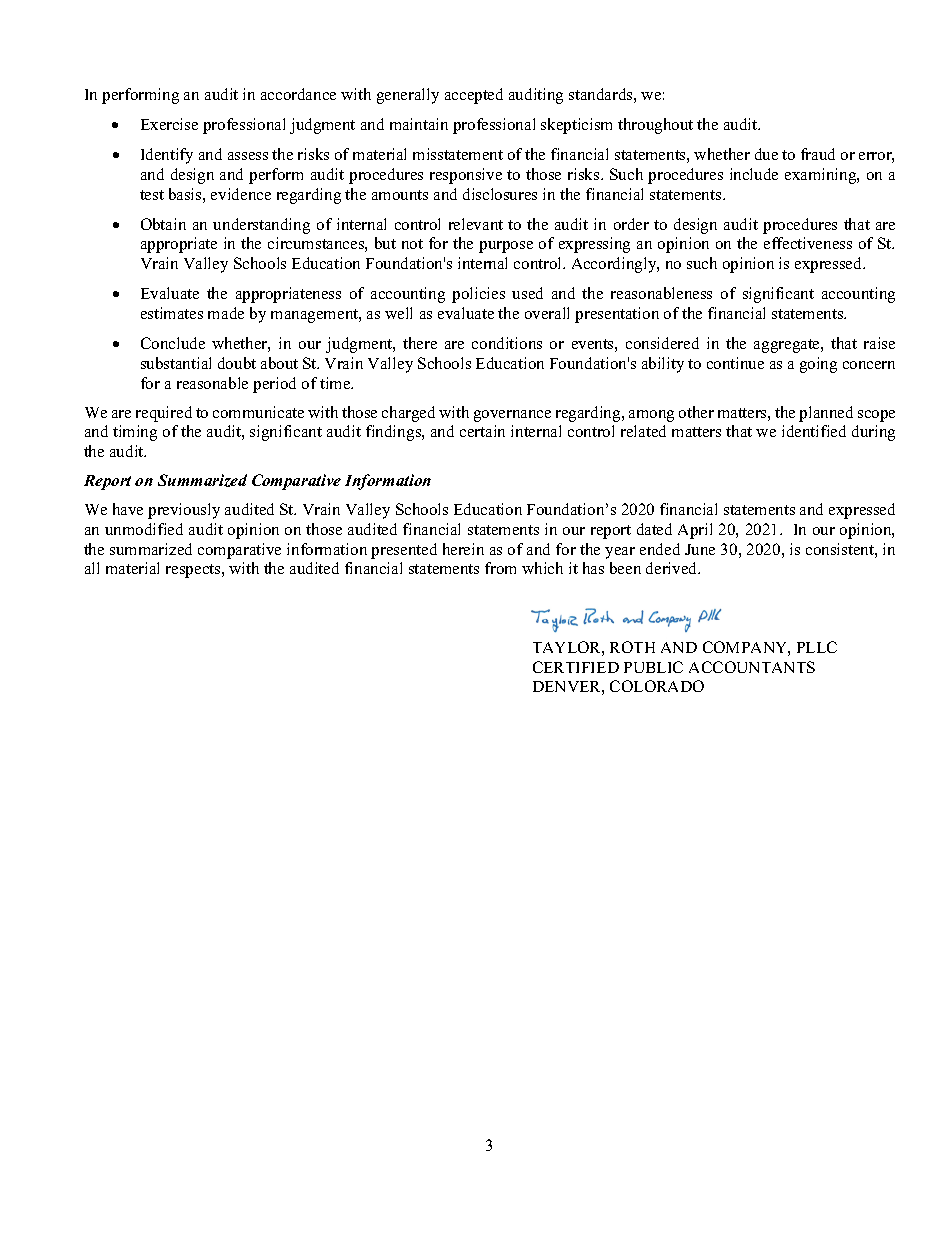 The width and height of the page is (952, 1233). Describe the element at coordinates (752, 667) in the page. I see `ACCOUNTANTS` at that location.
